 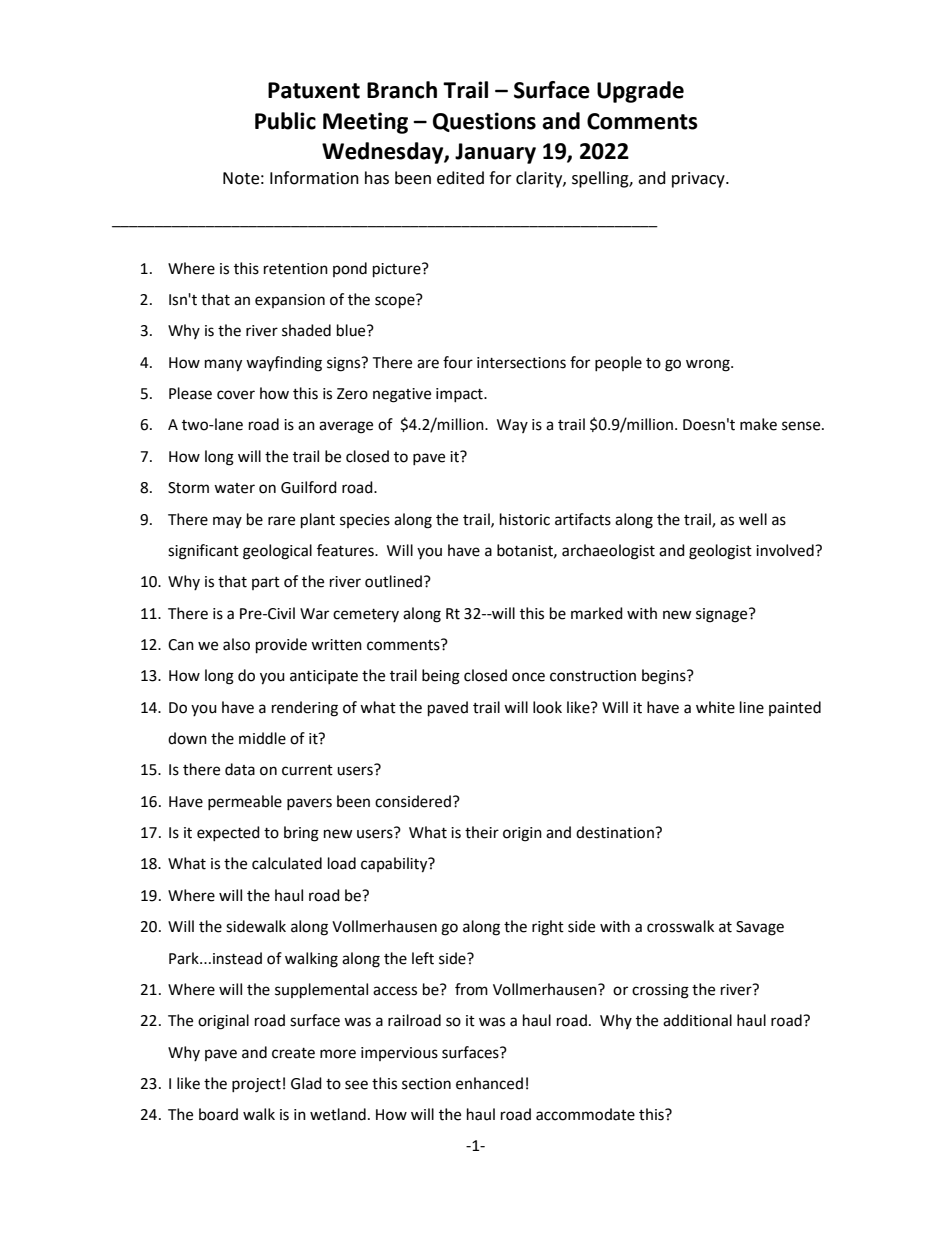 What do you see at coordinates (699, 180) in the screenshot?
I see `privacy` at bounding box center [699, 180].
